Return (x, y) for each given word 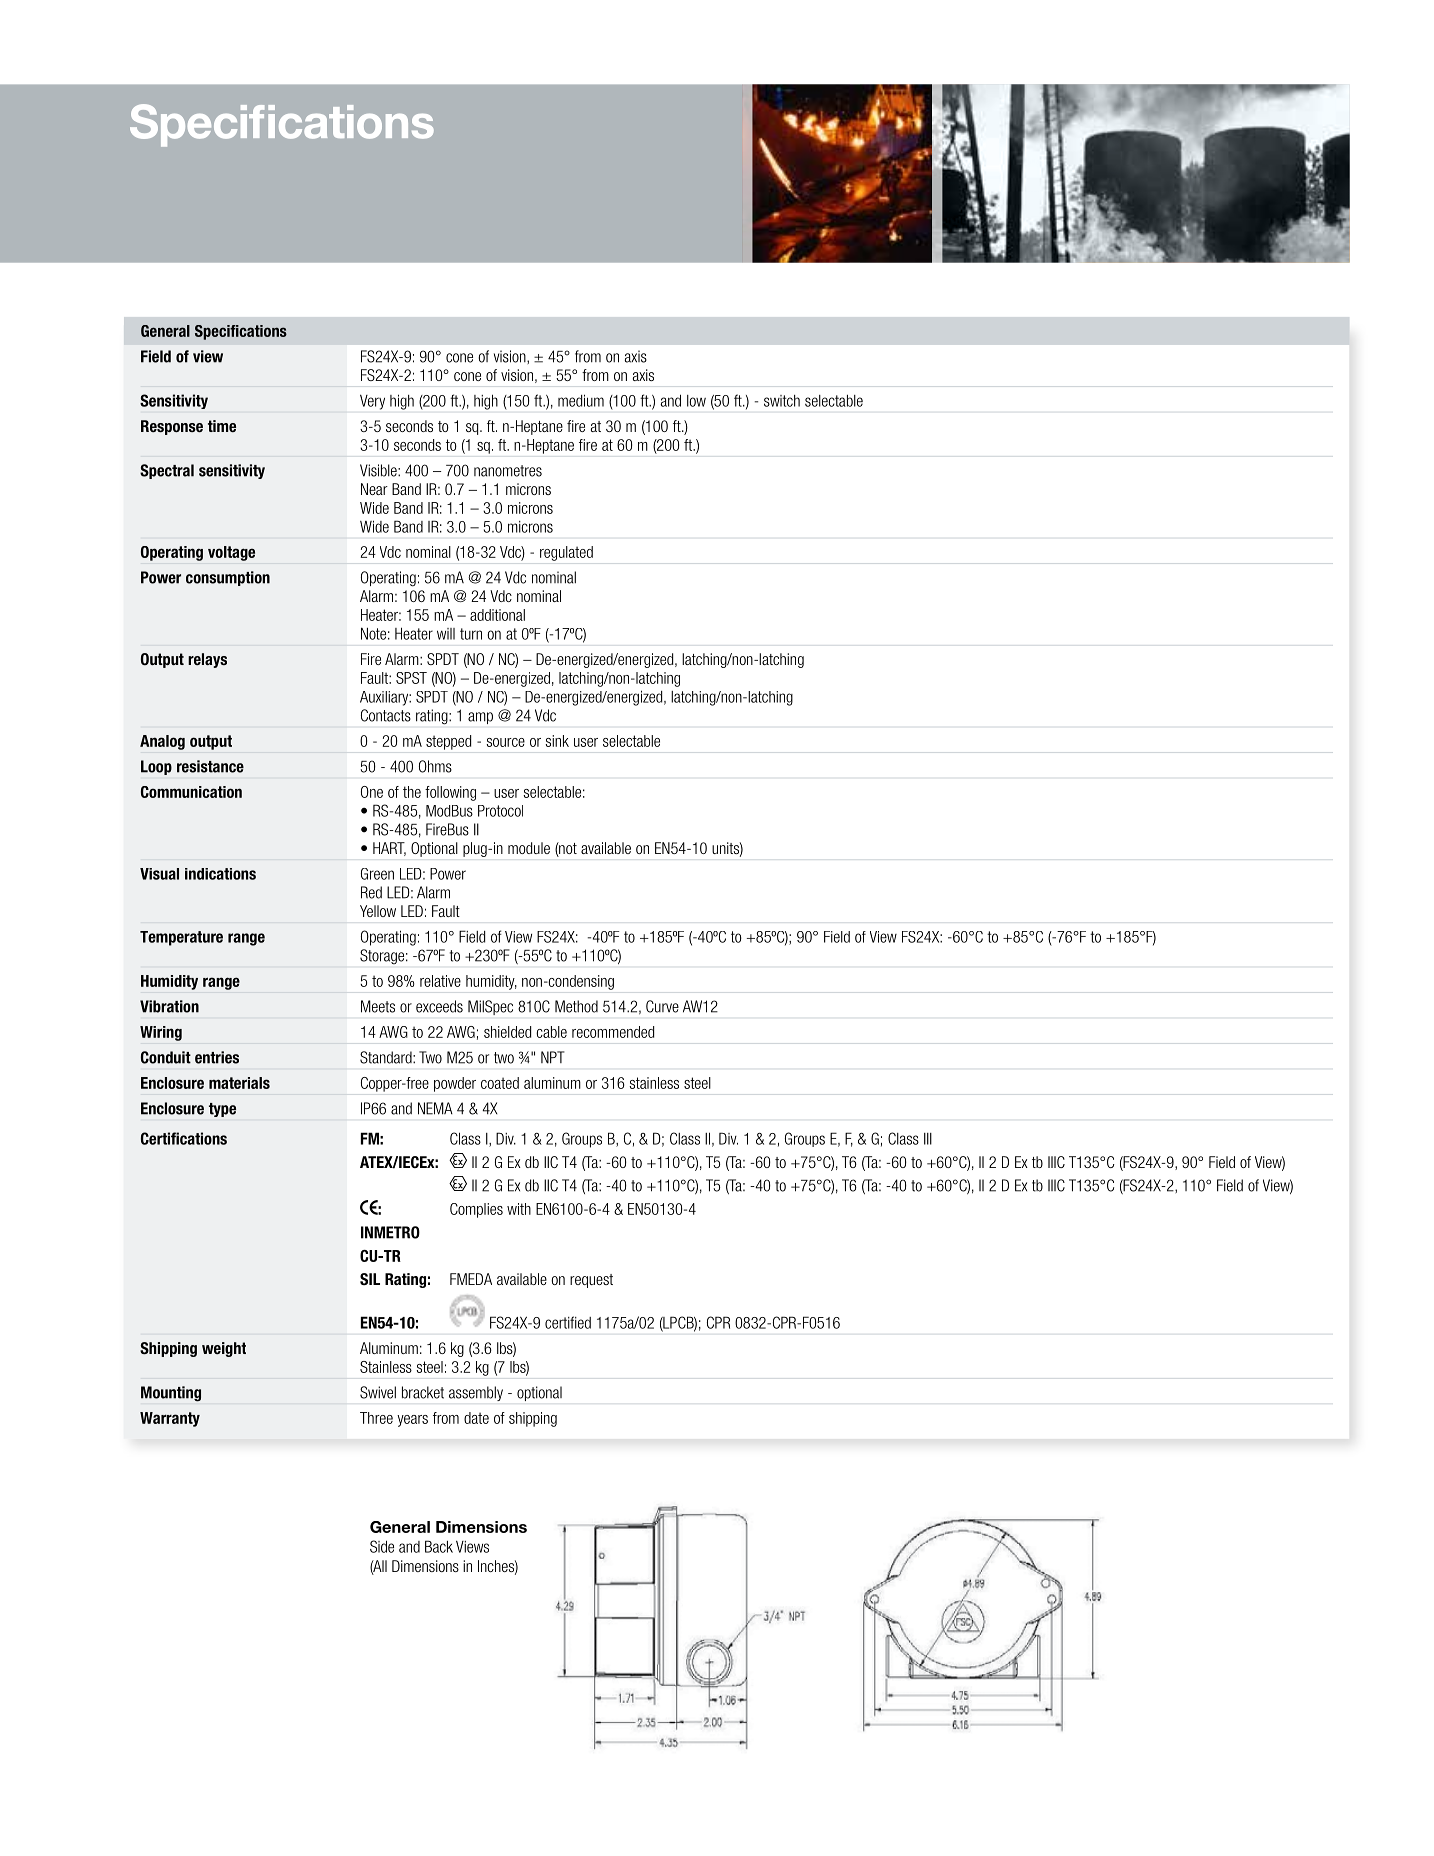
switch (782, 401)
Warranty (170, 1419)
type (222, 1110)
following (450, 793)
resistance (210, 766)
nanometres (508, 471)
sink (557, 741)
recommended (613, 1032)
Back (439, 1546)
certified (568, 1322)
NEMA (435, 1108)
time (222, 426)
